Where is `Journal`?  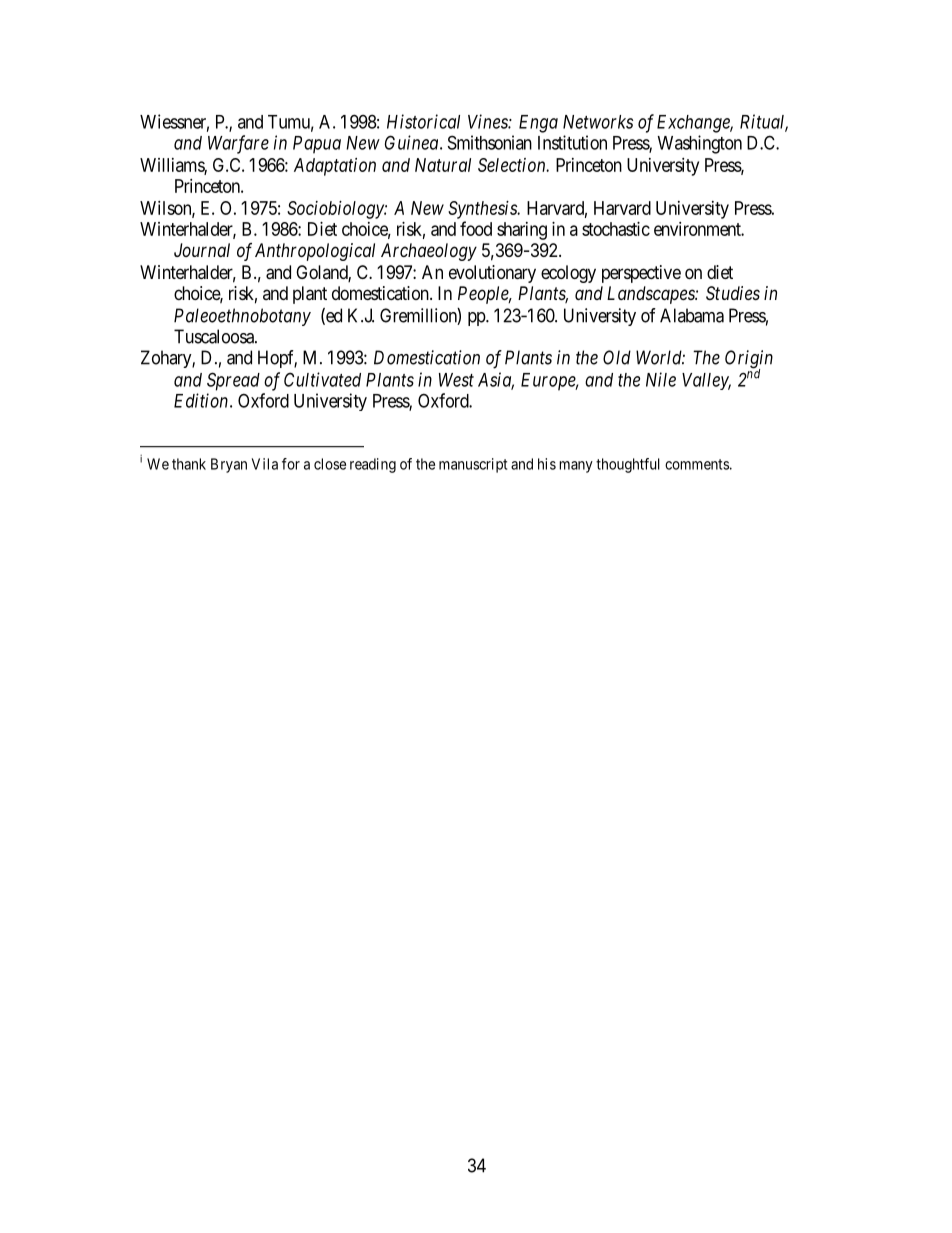
Journal is located at coordinates (202, 250).
